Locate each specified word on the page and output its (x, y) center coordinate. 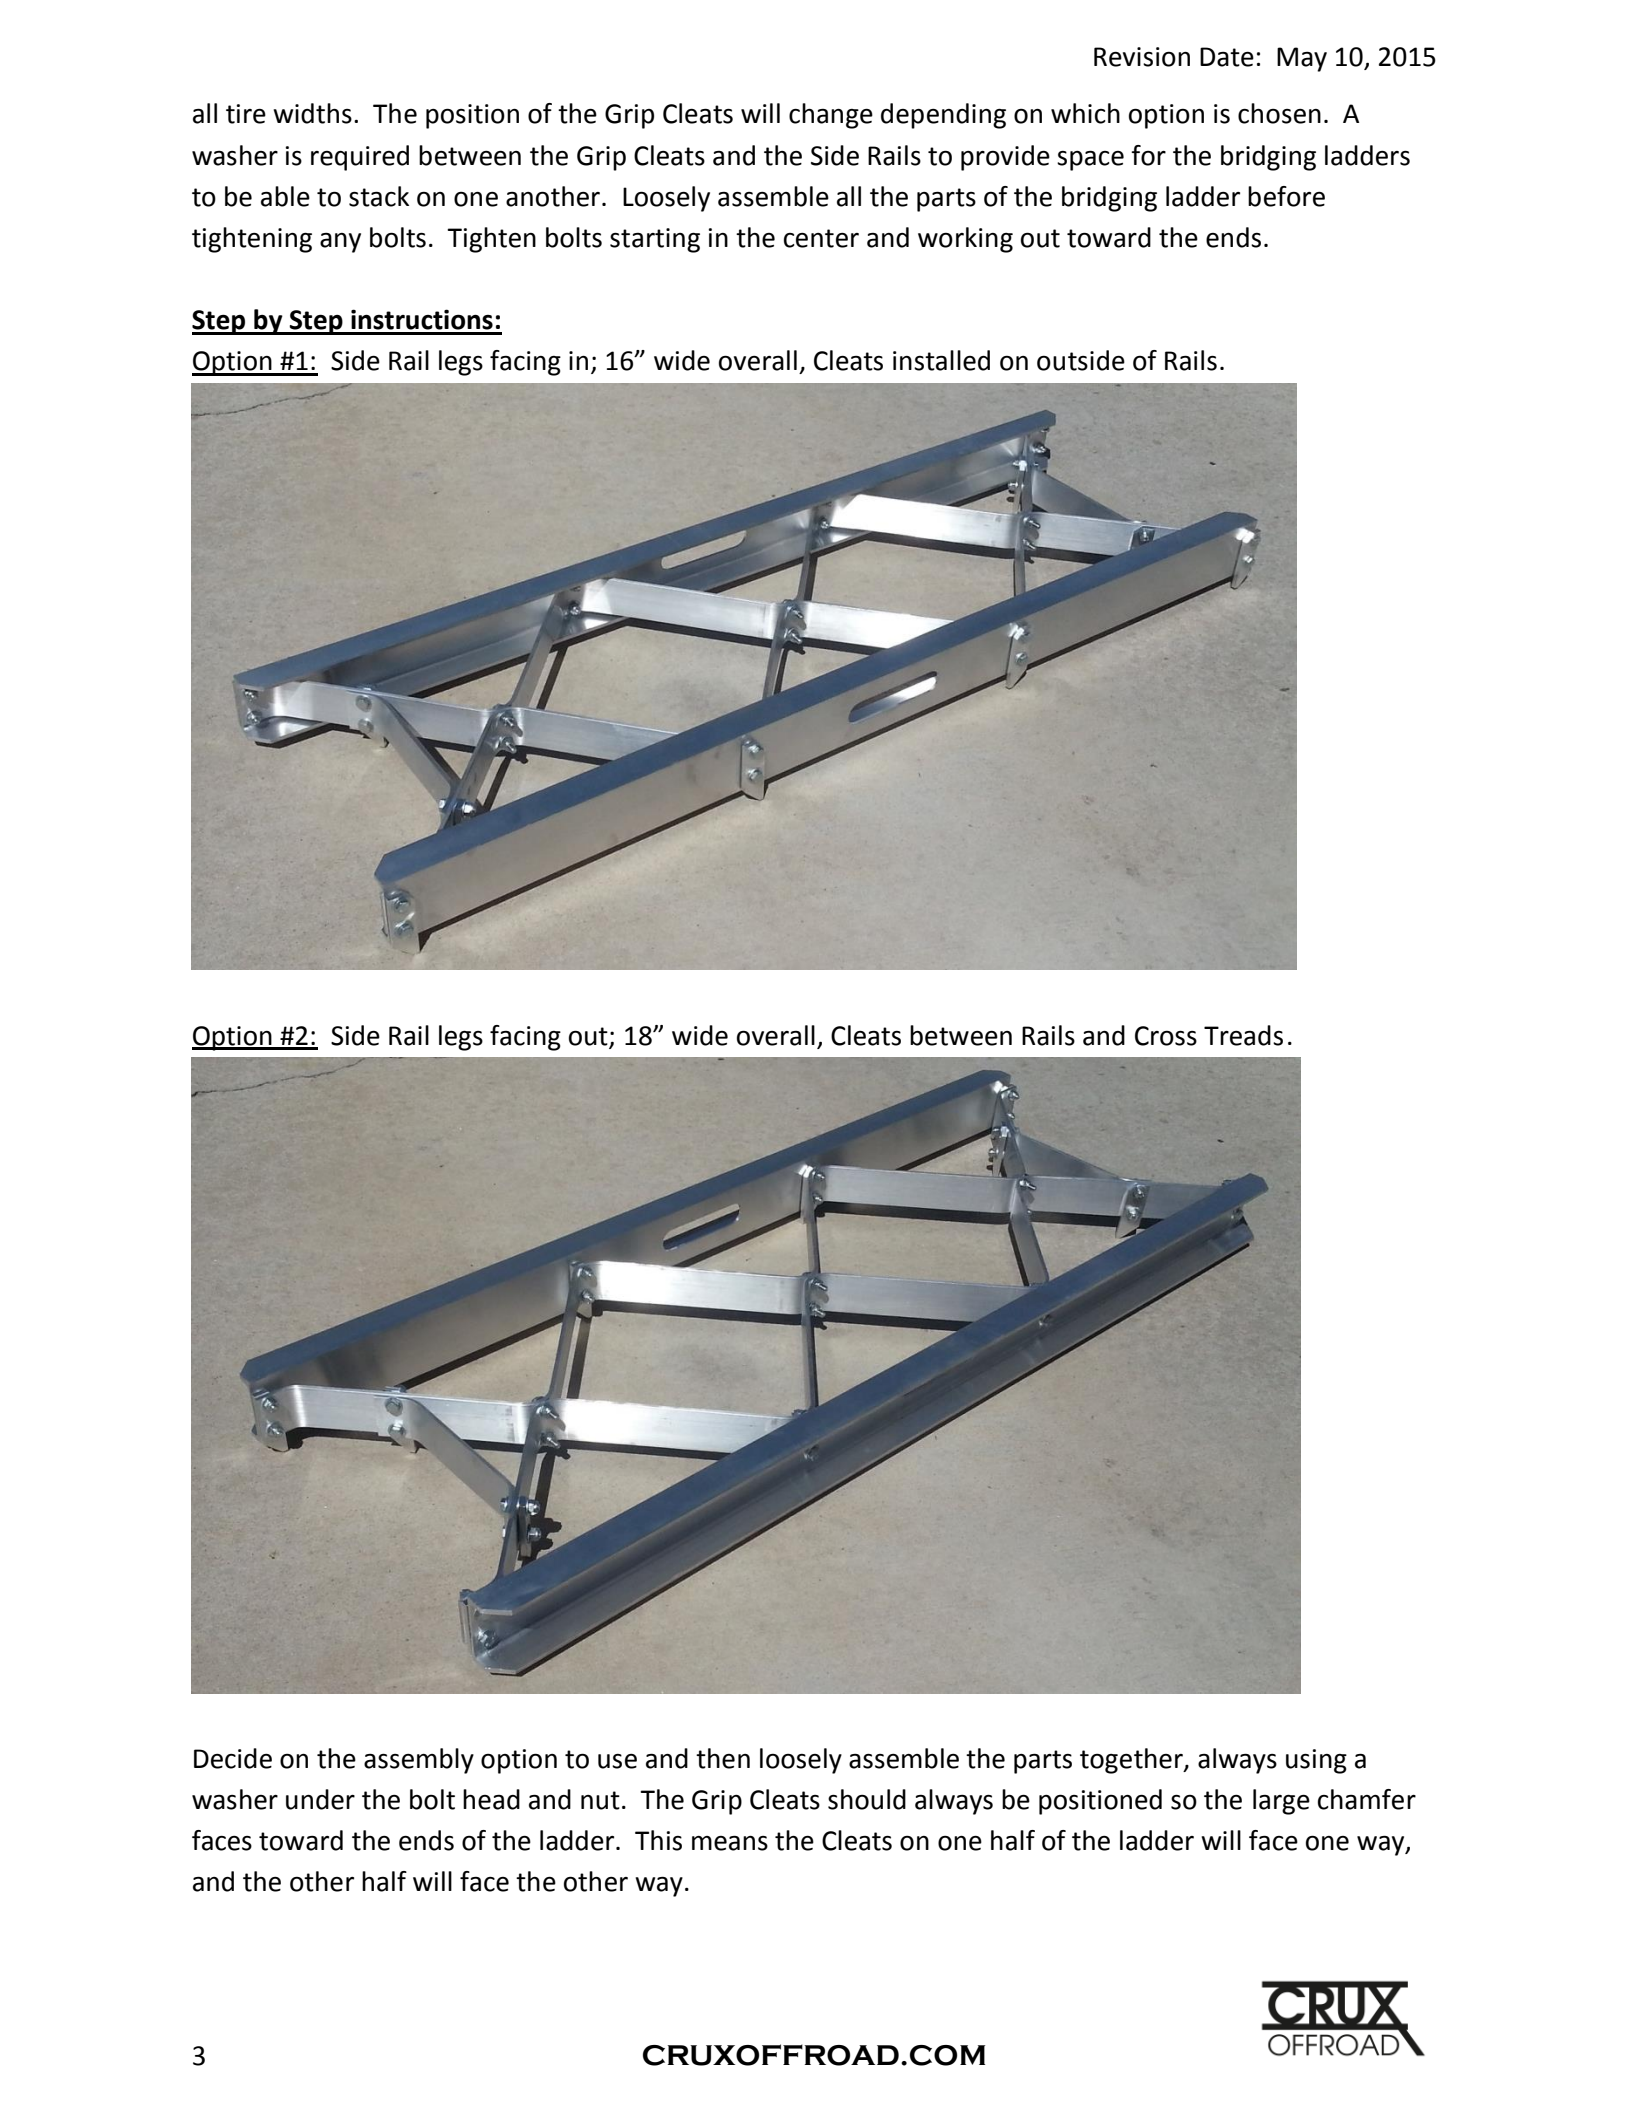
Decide (233, 1758)
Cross (1166, 1036)
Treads (1243, 1035)
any (340, 243)
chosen (1279, 113)
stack (379, 196)
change (831, 116)
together (1132, 1761)
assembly (419, 1761)
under (320, 1799)
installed (941, 360)
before (1286, 196)
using (1316, 1761)
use (617, 1761)
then (723, 1758)
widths (312, 113)
